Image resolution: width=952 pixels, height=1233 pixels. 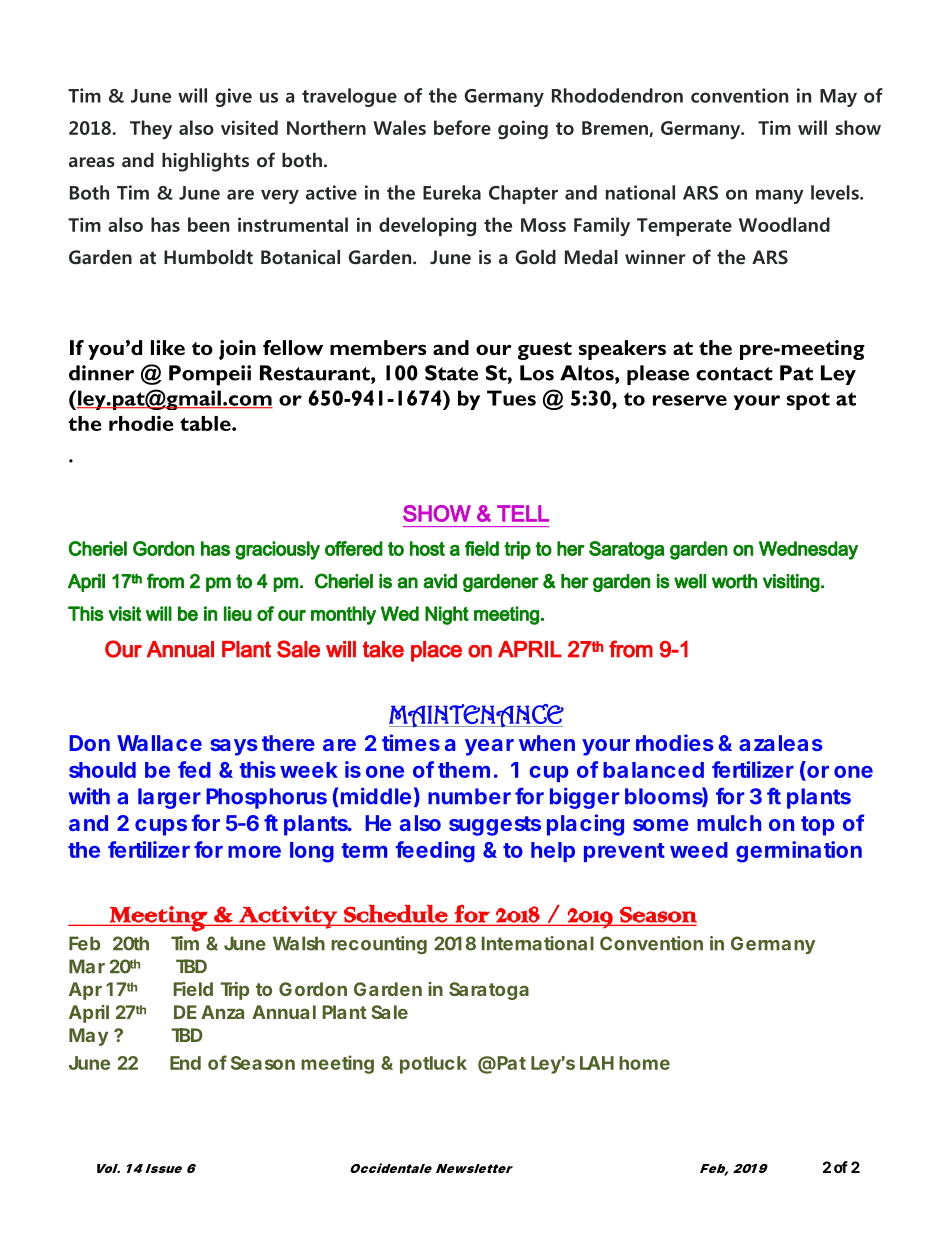 What do you see at coordinates (159, 743) in the document?
I see `Wallace` at bounding box center [159, 743].
